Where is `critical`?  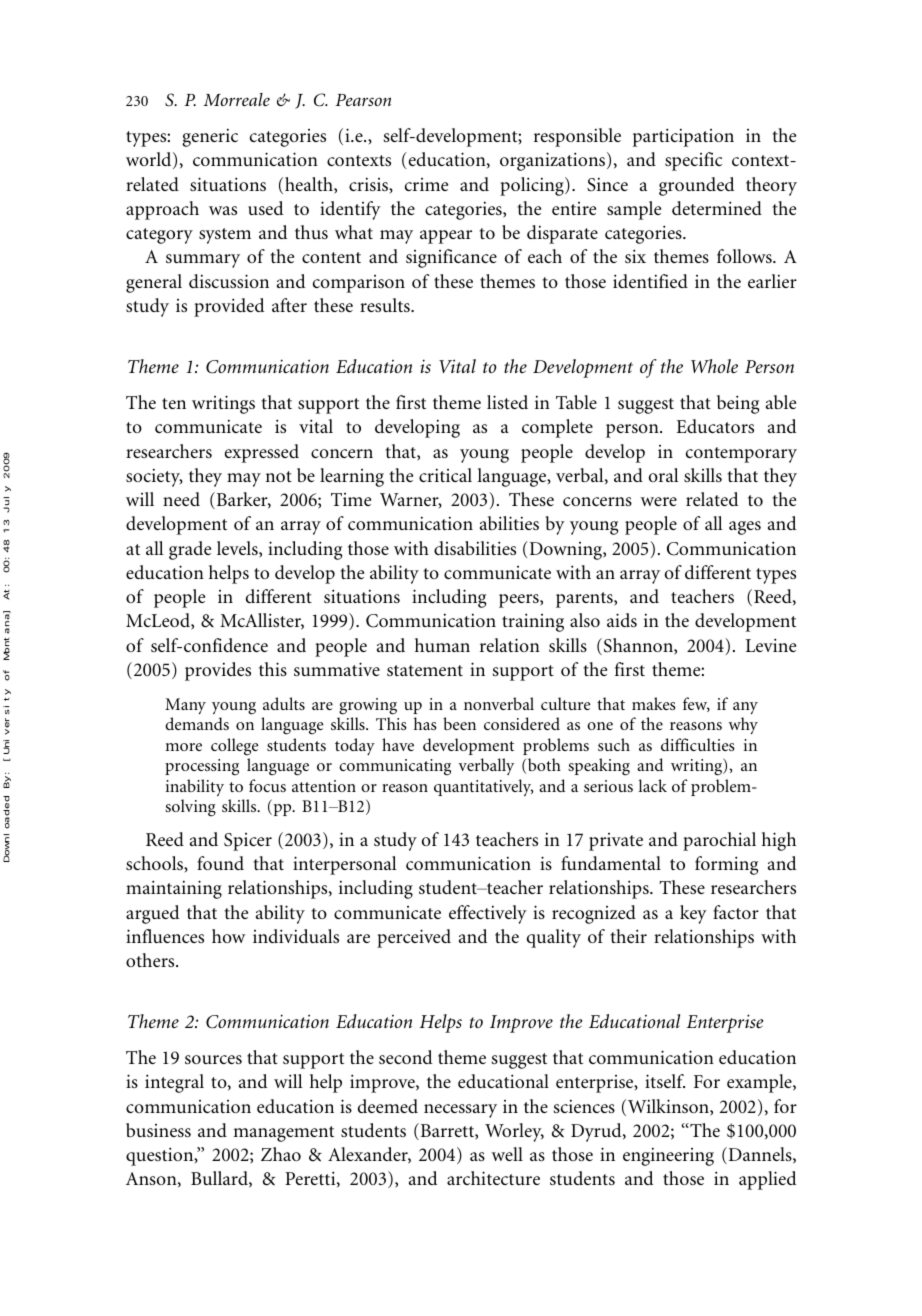
critical is located at coordinates (445, 475).
